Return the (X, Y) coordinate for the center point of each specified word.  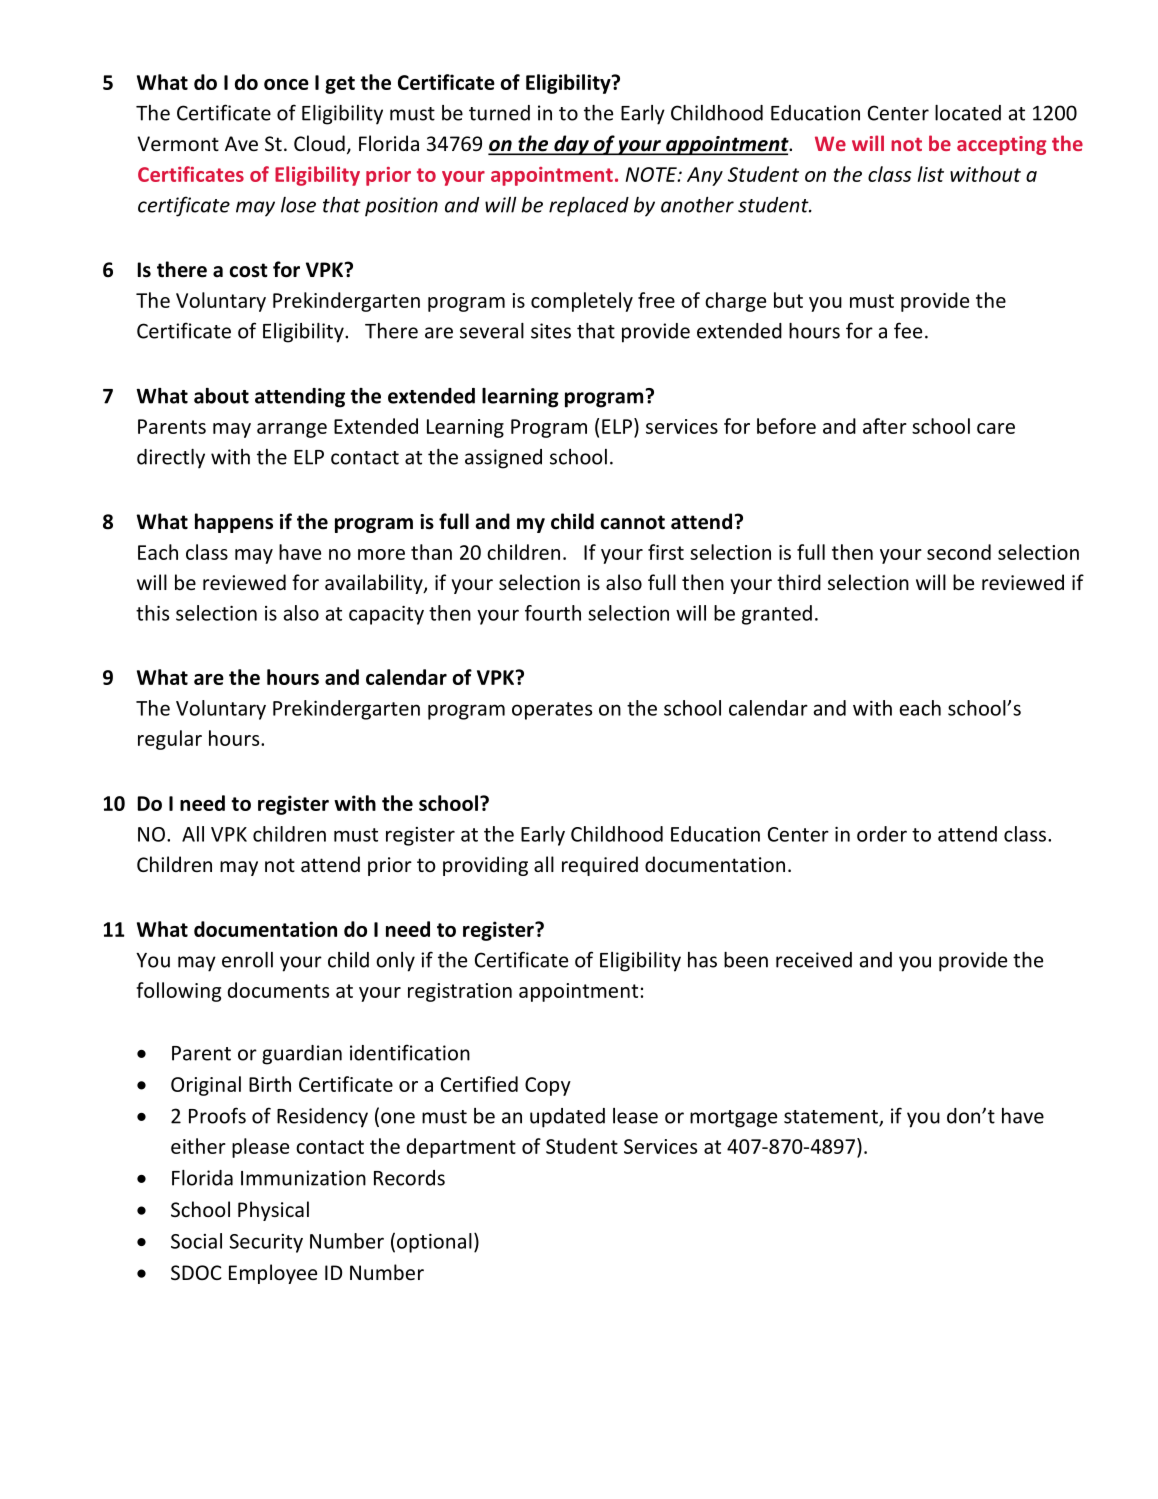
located (968, 113)
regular (170, 740)
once (286, 84)
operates (552, 711)
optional (434, 1243)
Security (266, 1243)
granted (777, 615)
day (571, 145)
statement (832, 1118)
